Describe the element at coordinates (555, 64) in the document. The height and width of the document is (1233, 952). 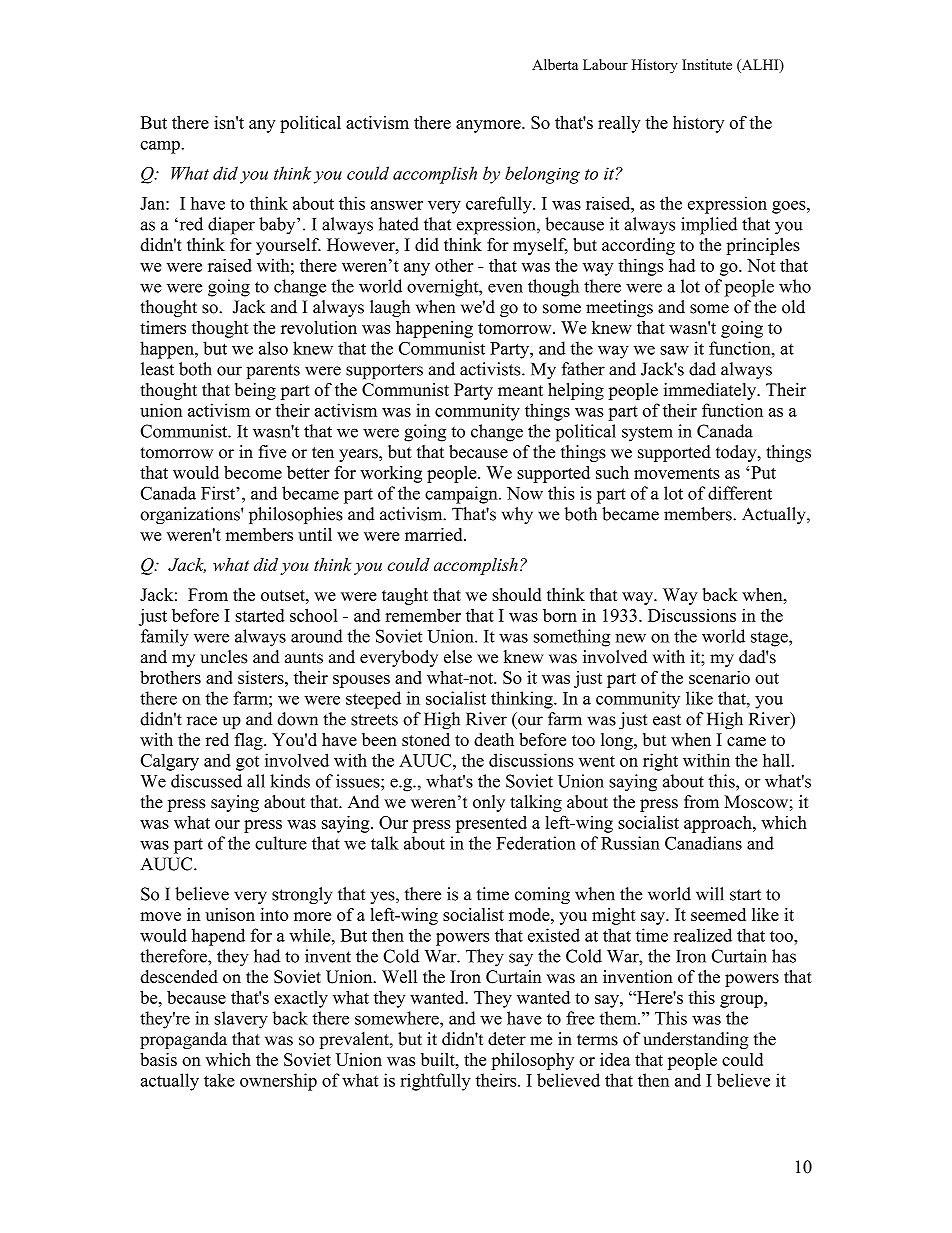
I see `Alberta` at that location.
